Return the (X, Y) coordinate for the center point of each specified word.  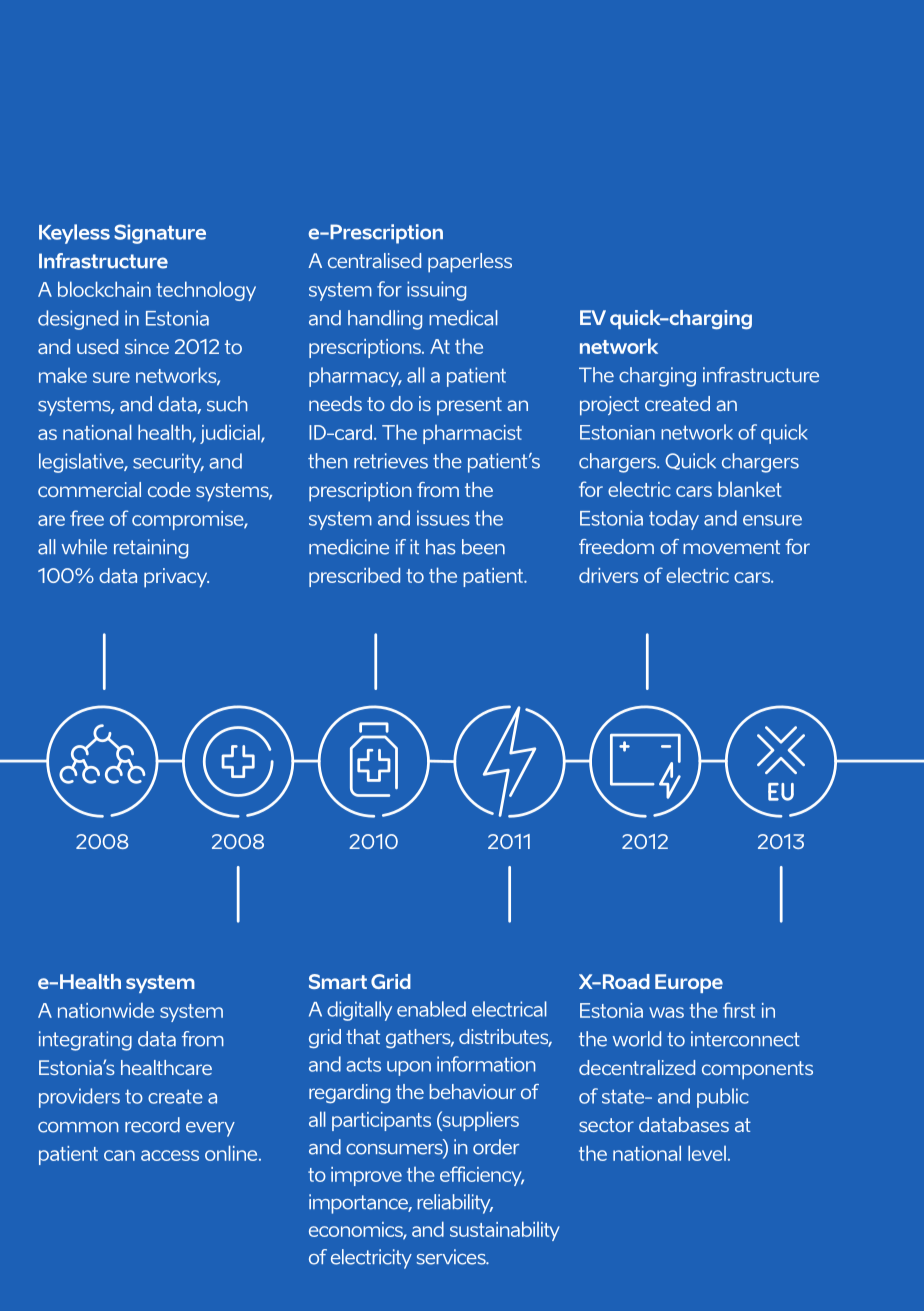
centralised (374, 260)
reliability (455, 1204)
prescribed (354, 577)
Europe (689, 983)
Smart (338, 981)
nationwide (106, 1010)
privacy (176, 578)
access (170, 1155)
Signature (160, 234)
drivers (608, 575)
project (609, 406)
